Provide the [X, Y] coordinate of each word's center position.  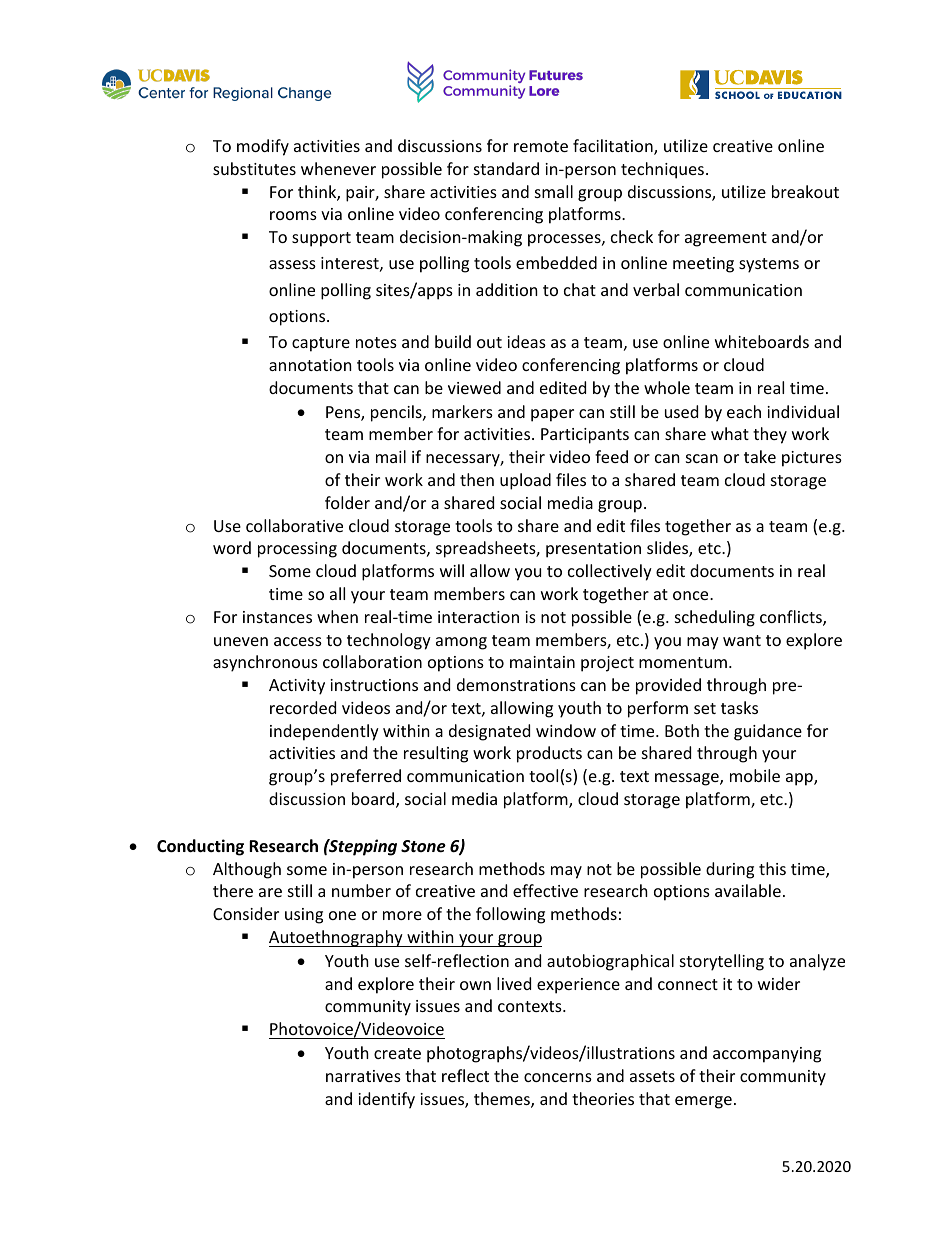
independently [324, 732]
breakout [805, 191]
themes [503, 1100]
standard [506, 168]
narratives [363, 1076]
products [549, 754]
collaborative [294, 525]
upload [525, 481]
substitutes [254, 168]
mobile [755, 775]
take [760, 456]
